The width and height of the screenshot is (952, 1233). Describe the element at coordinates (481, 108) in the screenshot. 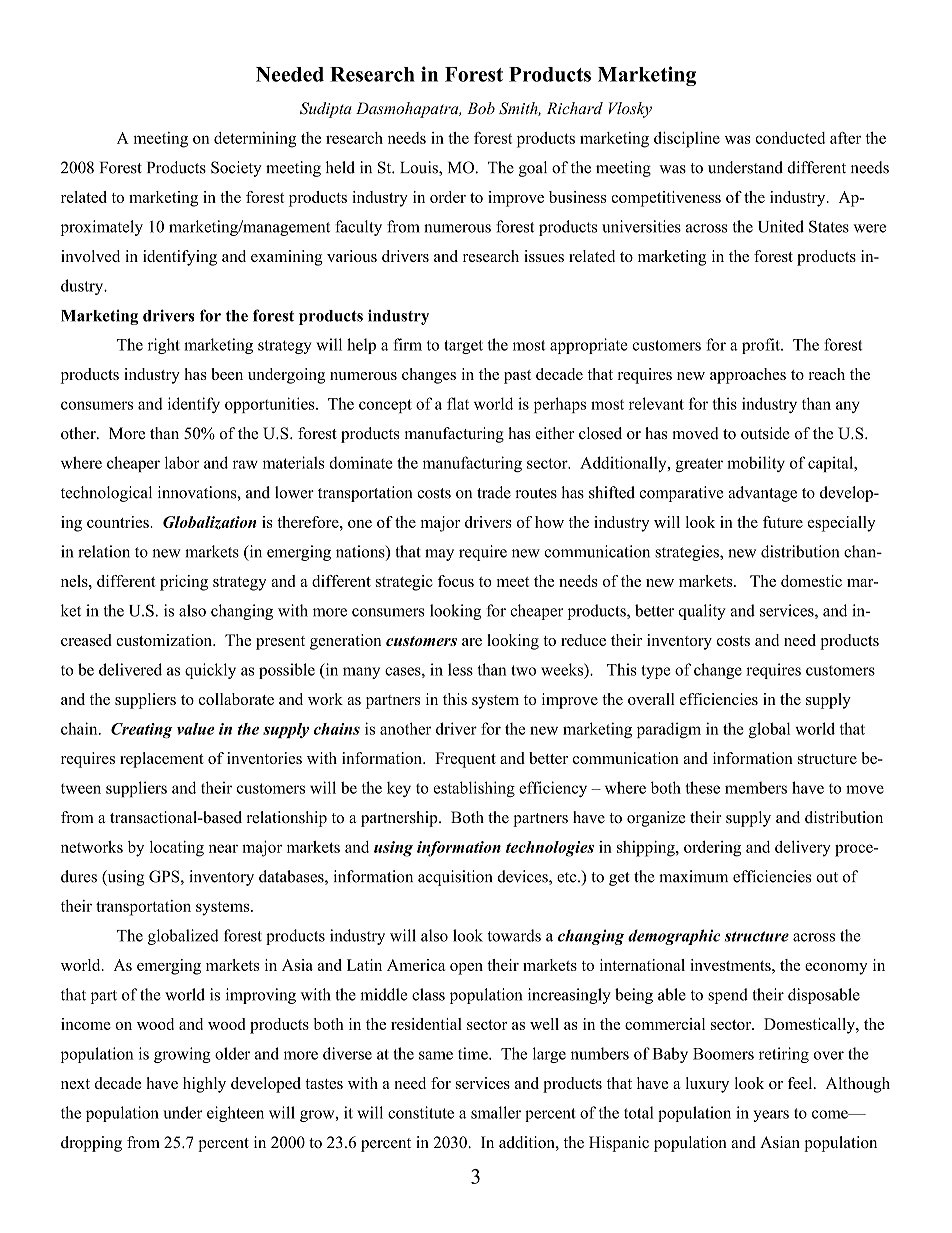

I see `Bob` at that location.
